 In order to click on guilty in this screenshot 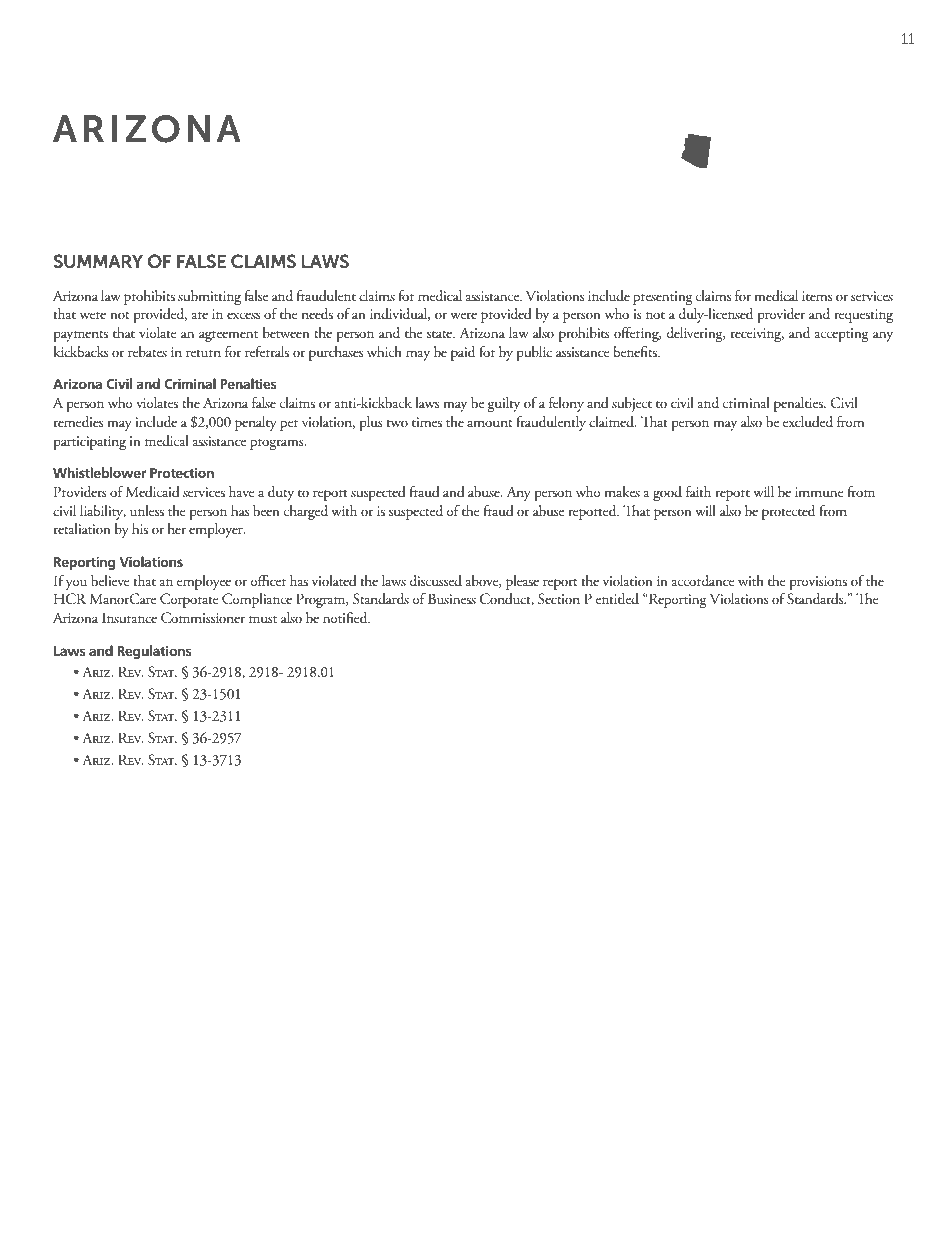, I will do `click(504, 404)`.
